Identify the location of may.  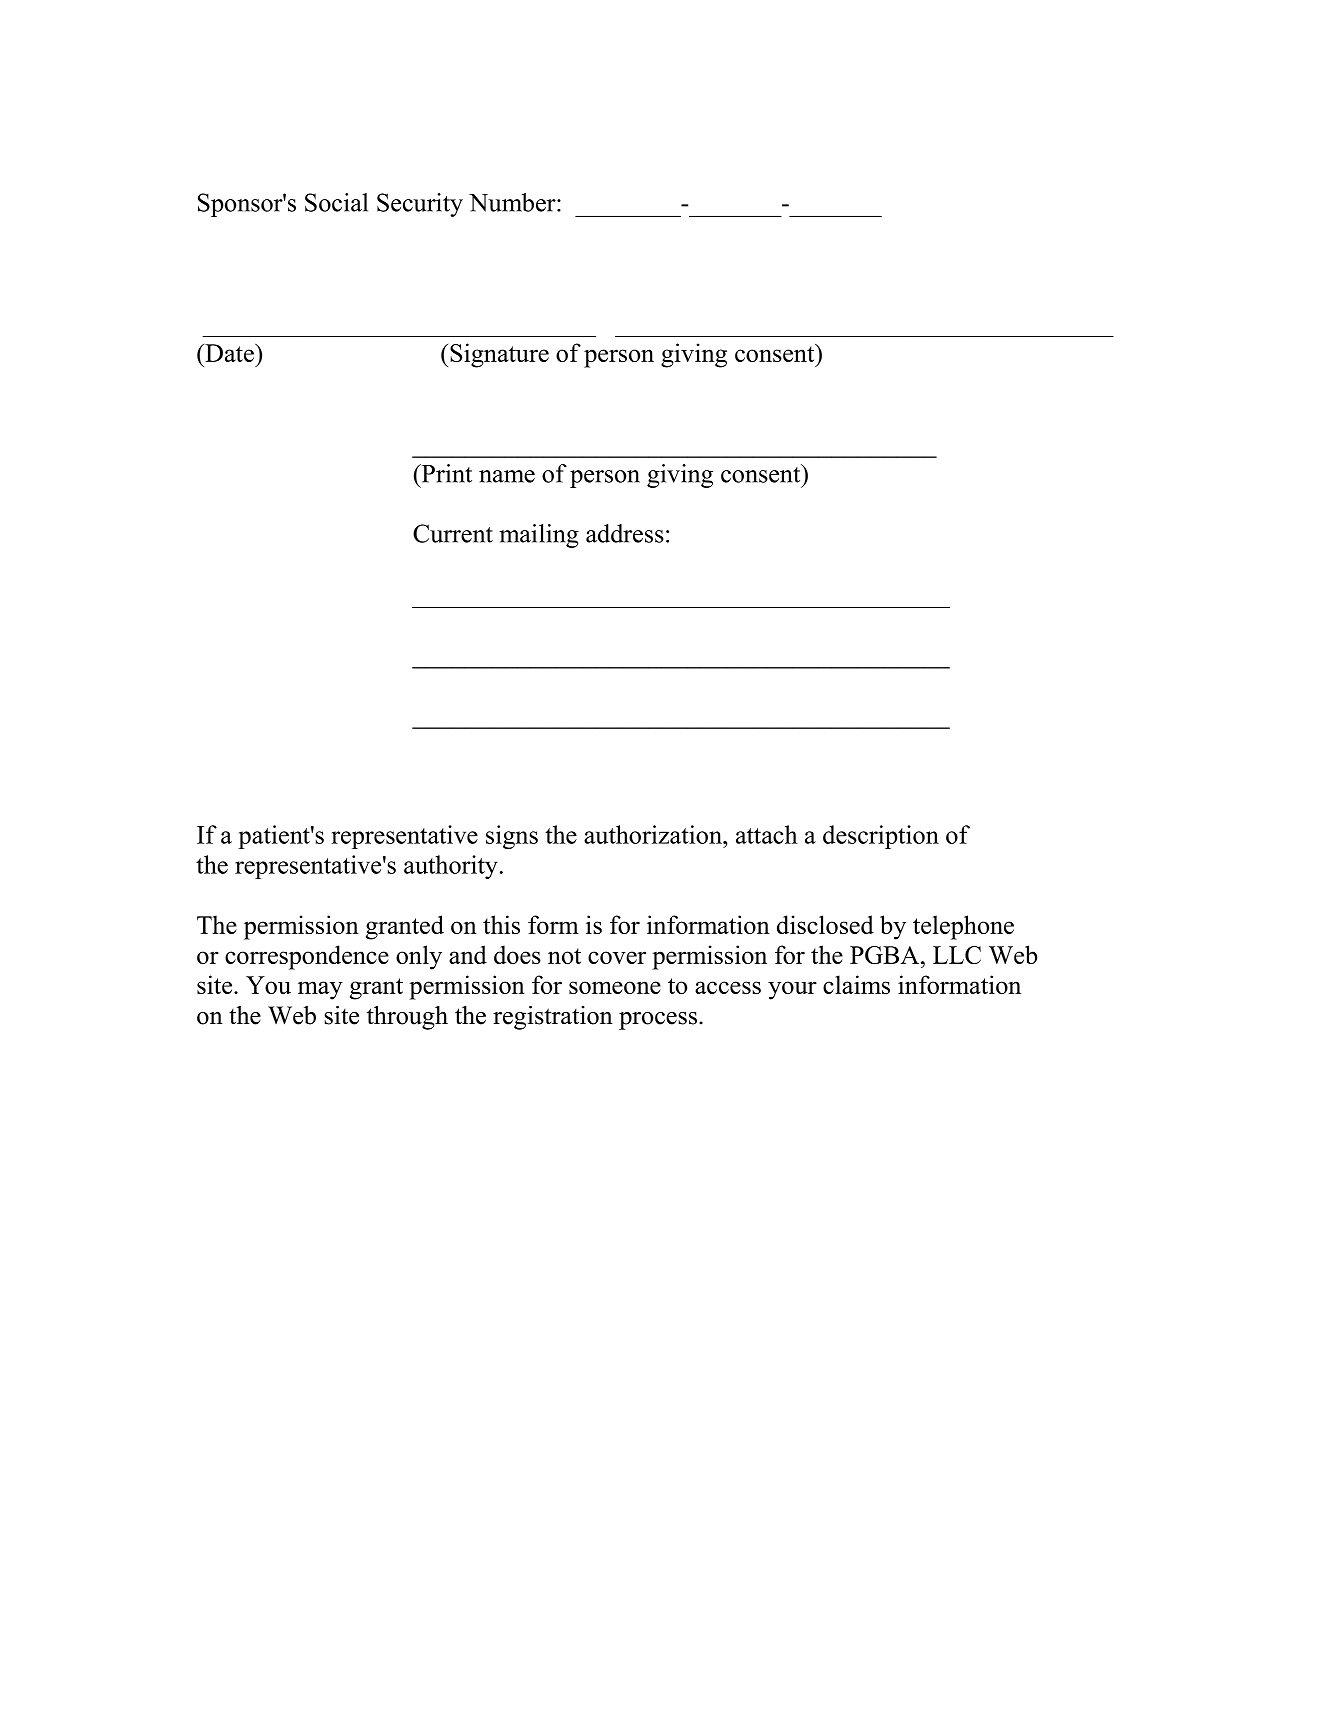
(320, 990).
